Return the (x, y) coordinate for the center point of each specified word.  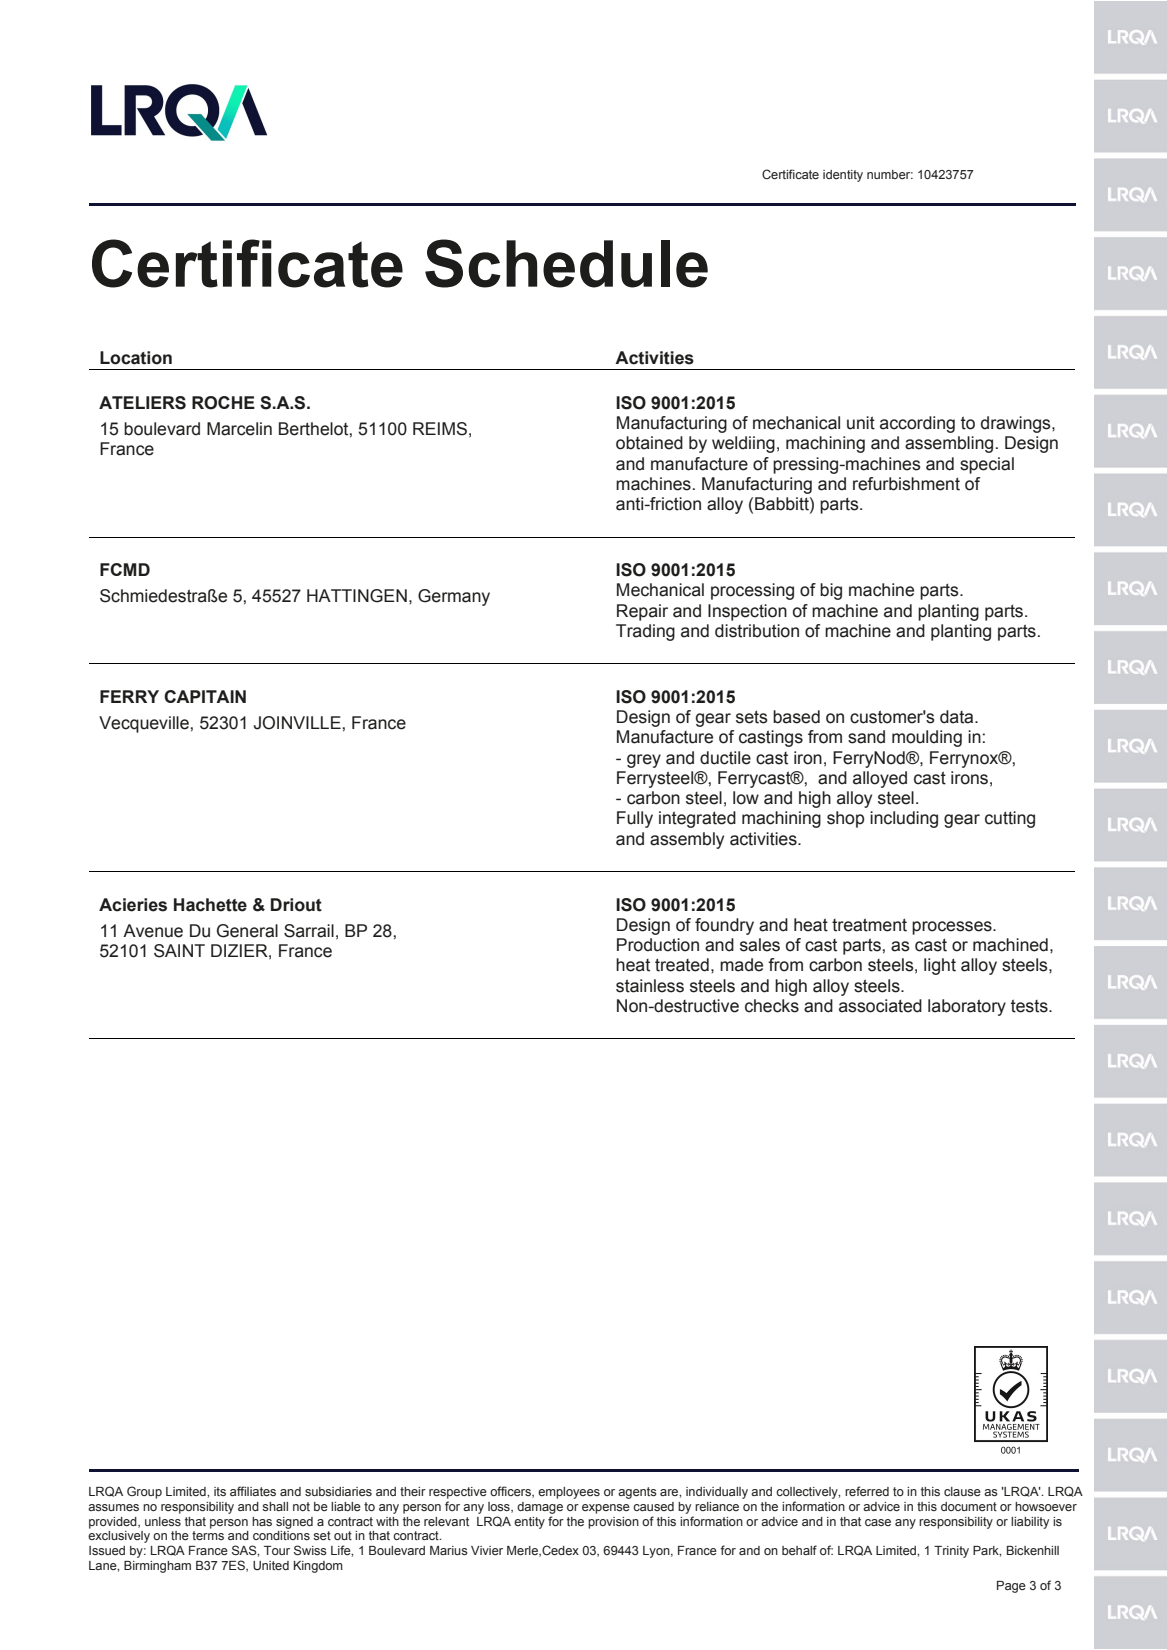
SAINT (179, 951)
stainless (650, 986)
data (958, 717)
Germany (454, 597)
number (890, 174)
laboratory (967, 1007)
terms (208, 1535)
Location (136, 358)
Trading (645, 632)
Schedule (566, 263)
